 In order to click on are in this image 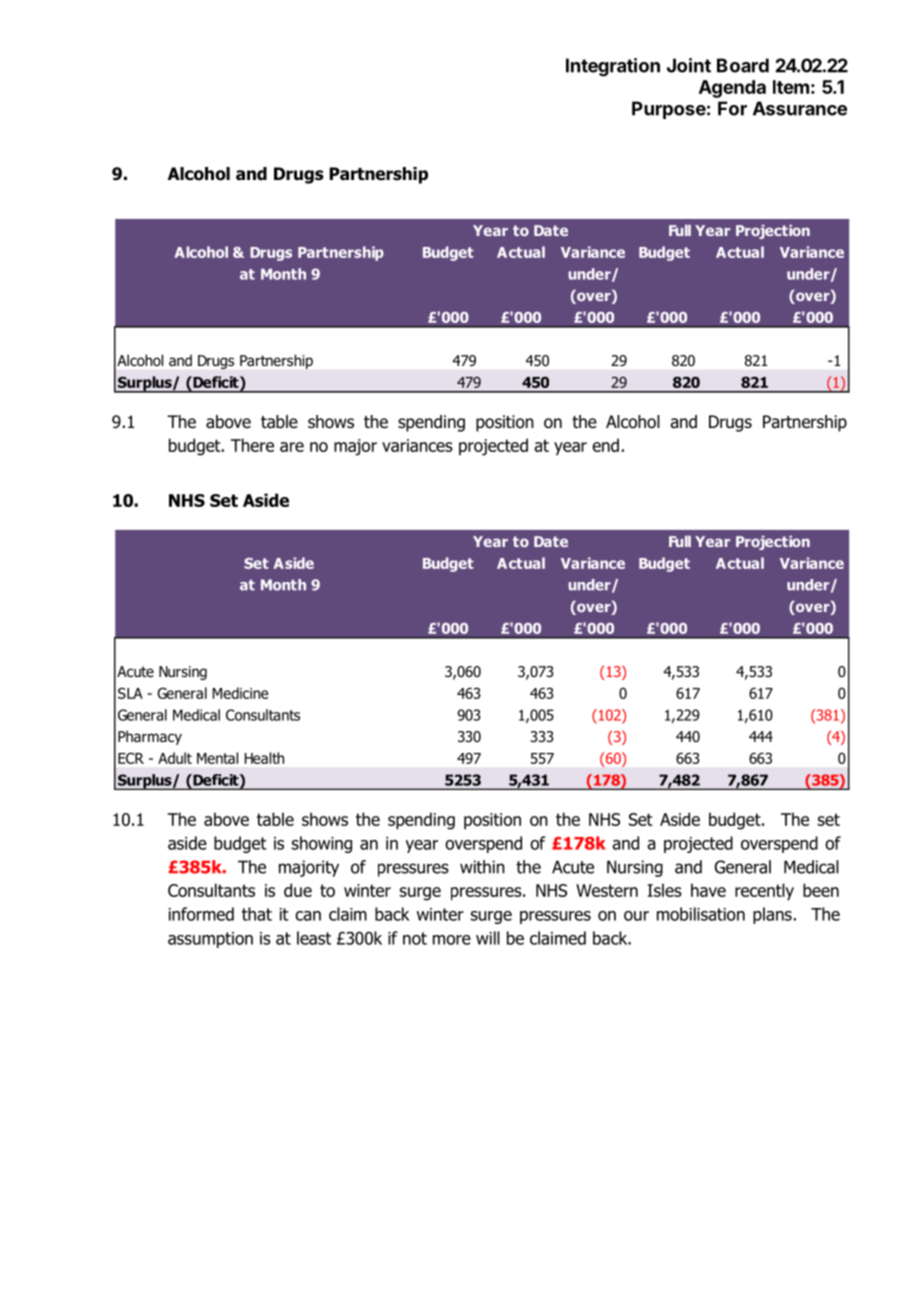, I will do `click(292, 447)`.
